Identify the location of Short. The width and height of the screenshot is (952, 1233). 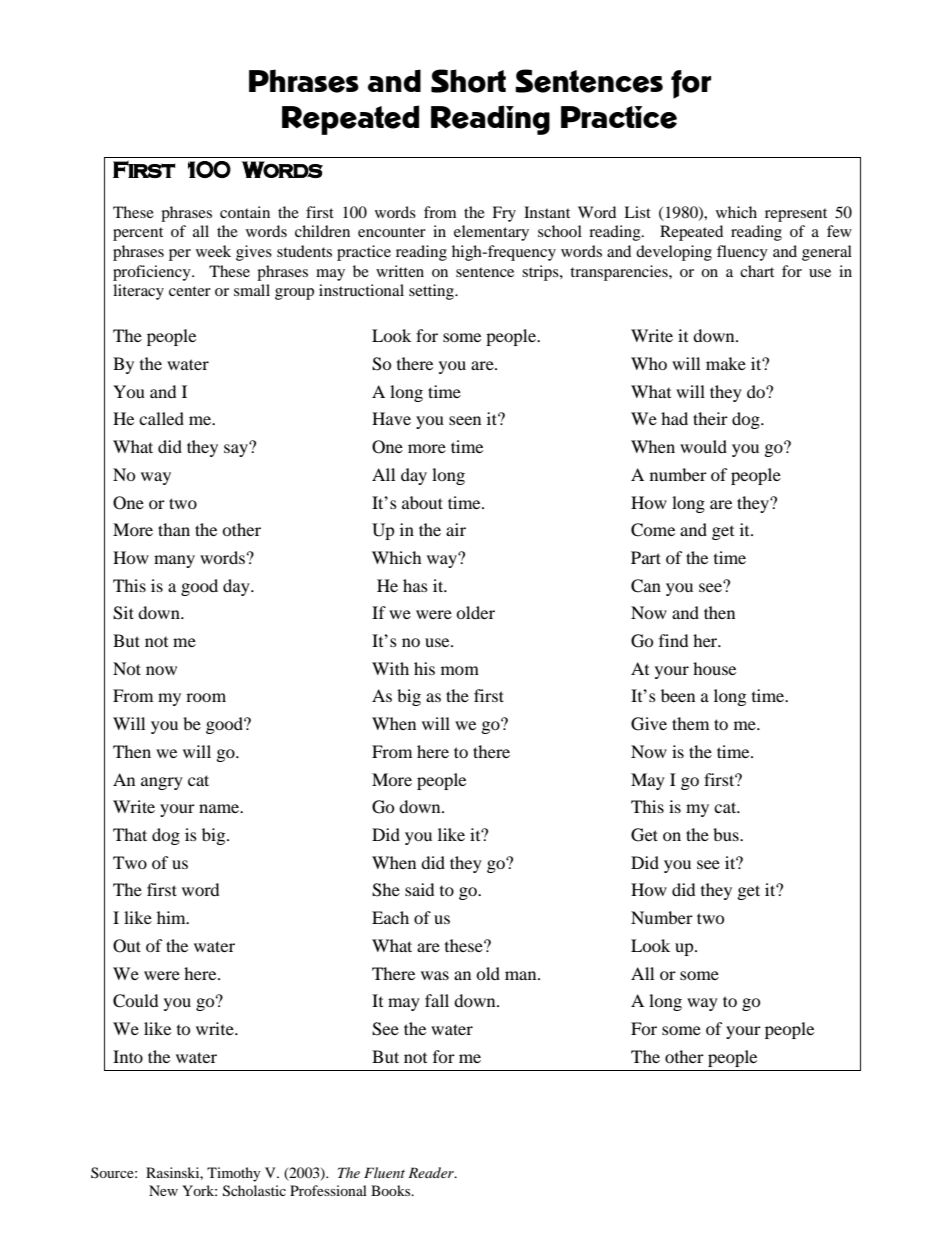
(468, 81).
